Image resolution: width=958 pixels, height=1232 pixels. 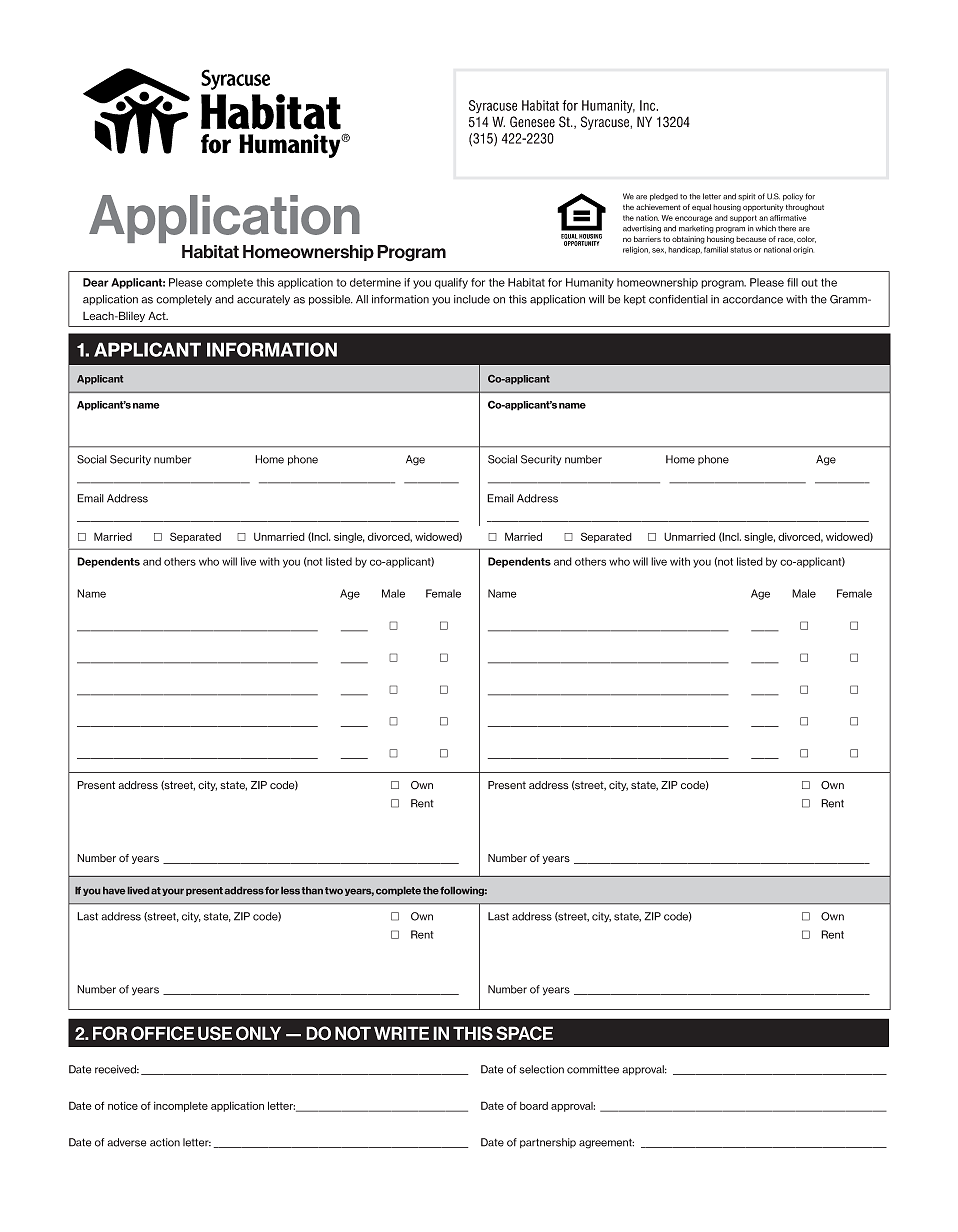 I want to click on accordance, so click(x=753, y=299).
